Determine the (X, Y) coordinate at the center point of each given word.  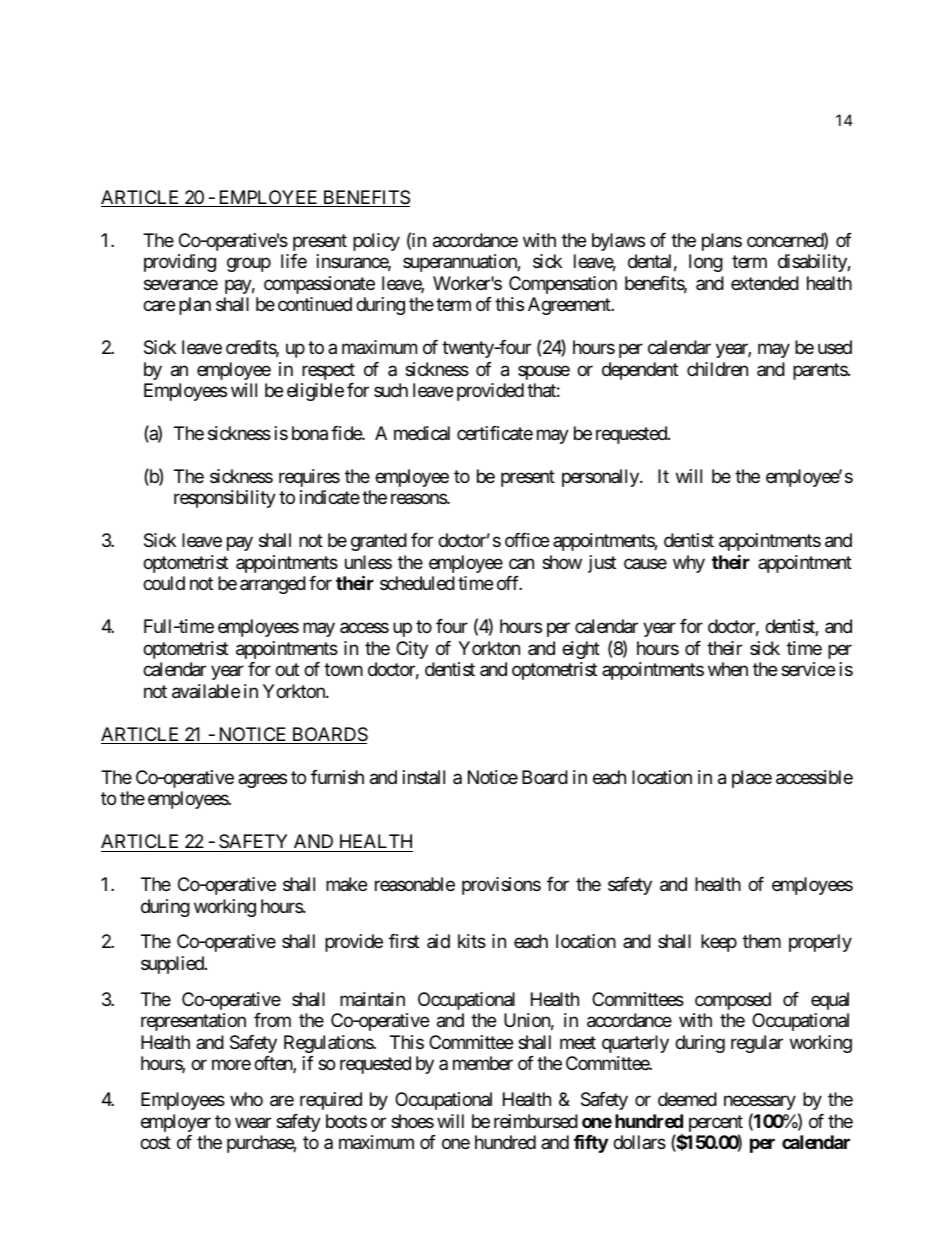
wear (253, 1123)
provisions (501, 886)
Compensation (563, 285)
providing (180, 263)
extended (765, 283)
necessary (760, 1102)
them (762, 941)
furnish (337, 777)
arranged (273, 585)
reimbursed (536, 1121)
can (521, 563)
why (689, 564)
